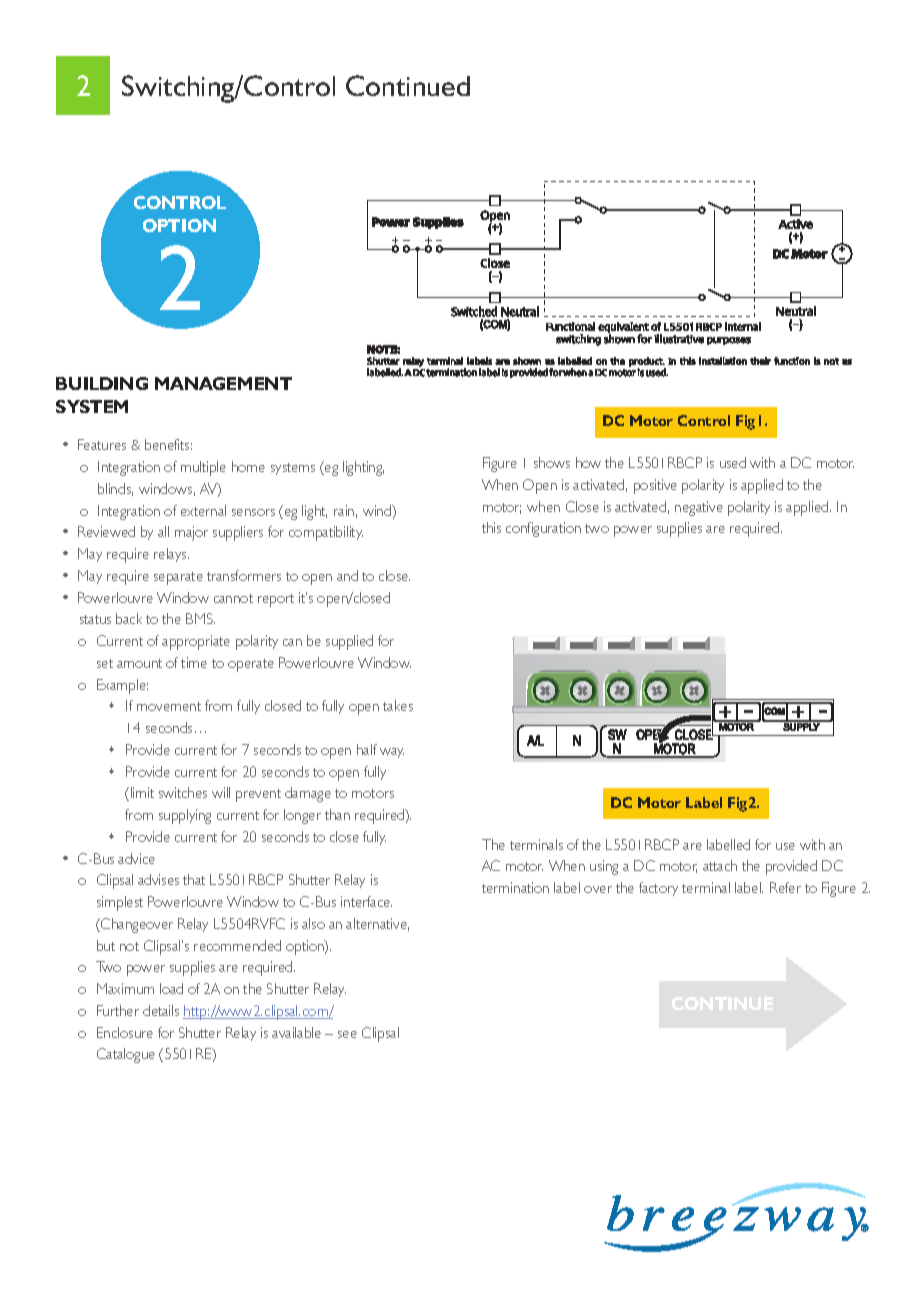 This screenshot has width=924, height=1308. Describe the element at coordinates (720, 865) in the screenshot. I see `attach` at that location.
